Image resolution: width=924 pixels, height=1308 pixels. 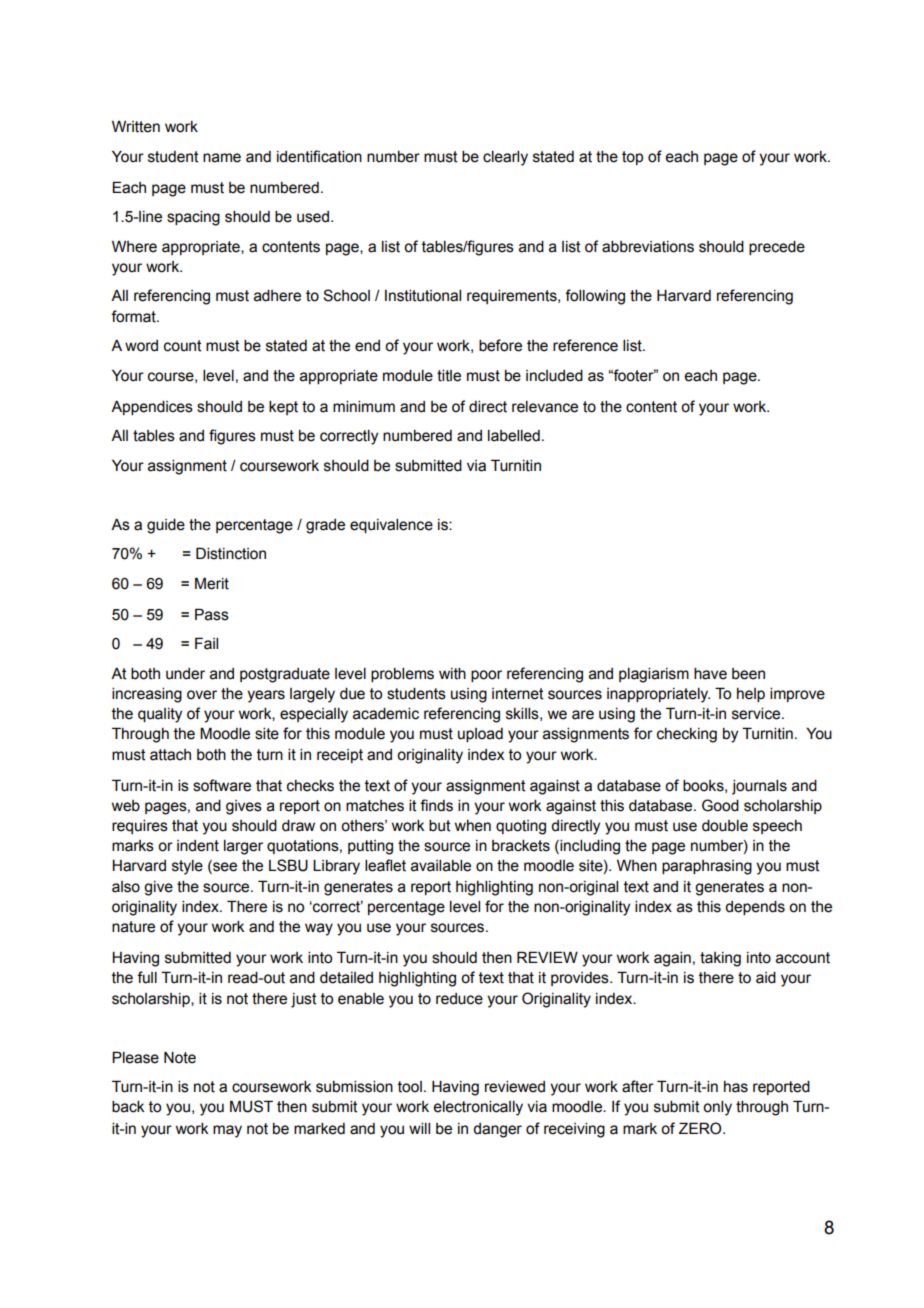 What do you see at coordinates (222, 158) in the screenshot?
I see `name` at bounding box center [222, 158].
